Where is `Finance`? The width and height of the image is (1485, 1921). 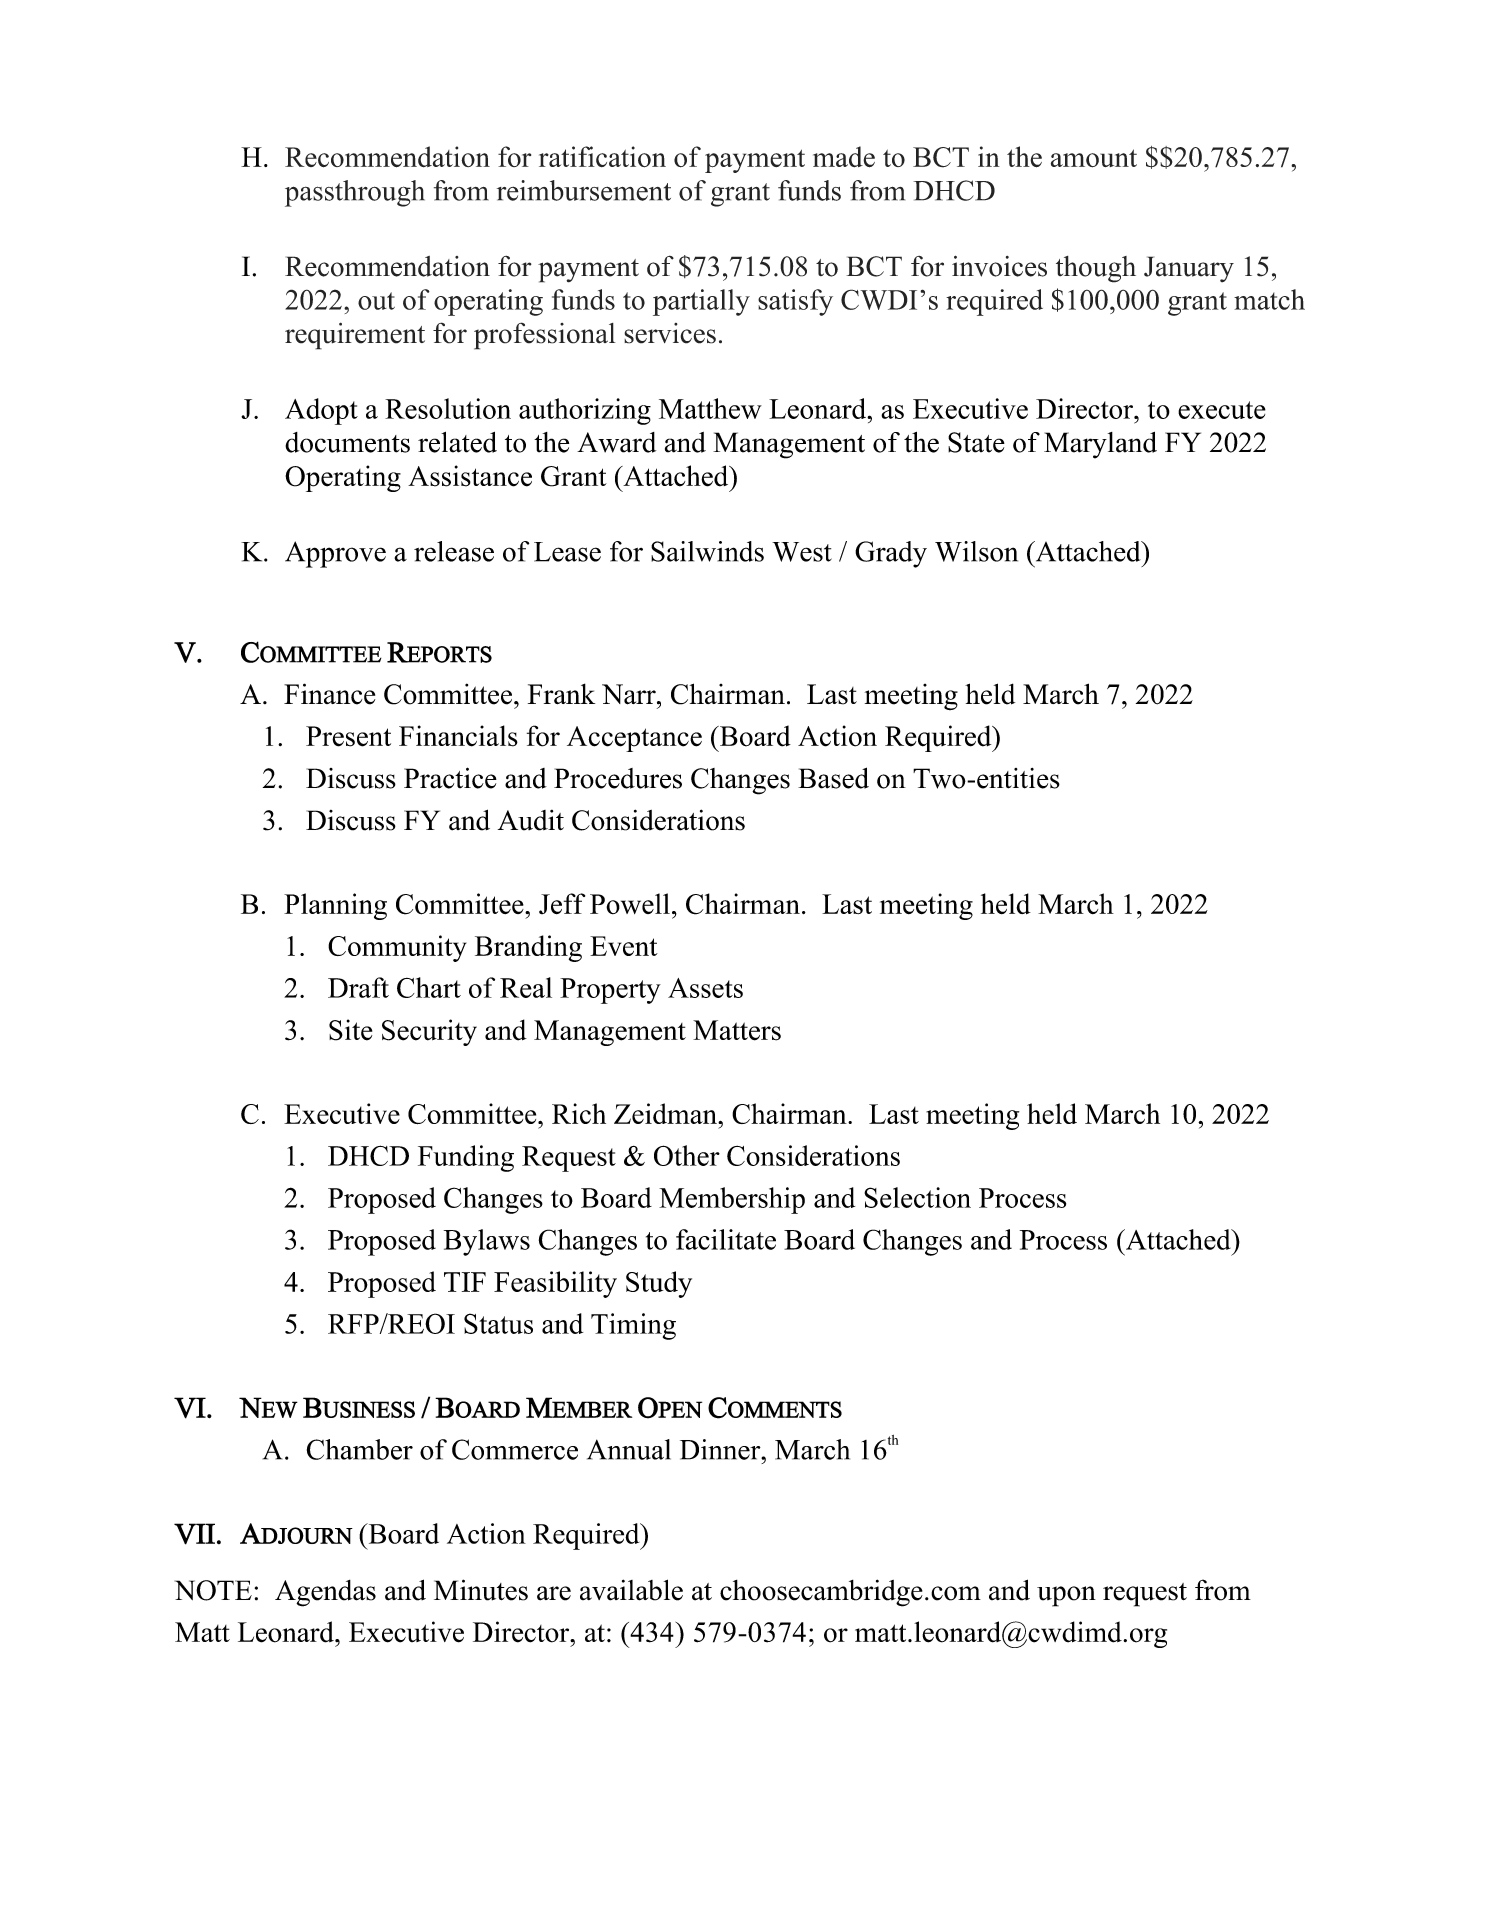
Finance is located at coordinates (329, 694).
